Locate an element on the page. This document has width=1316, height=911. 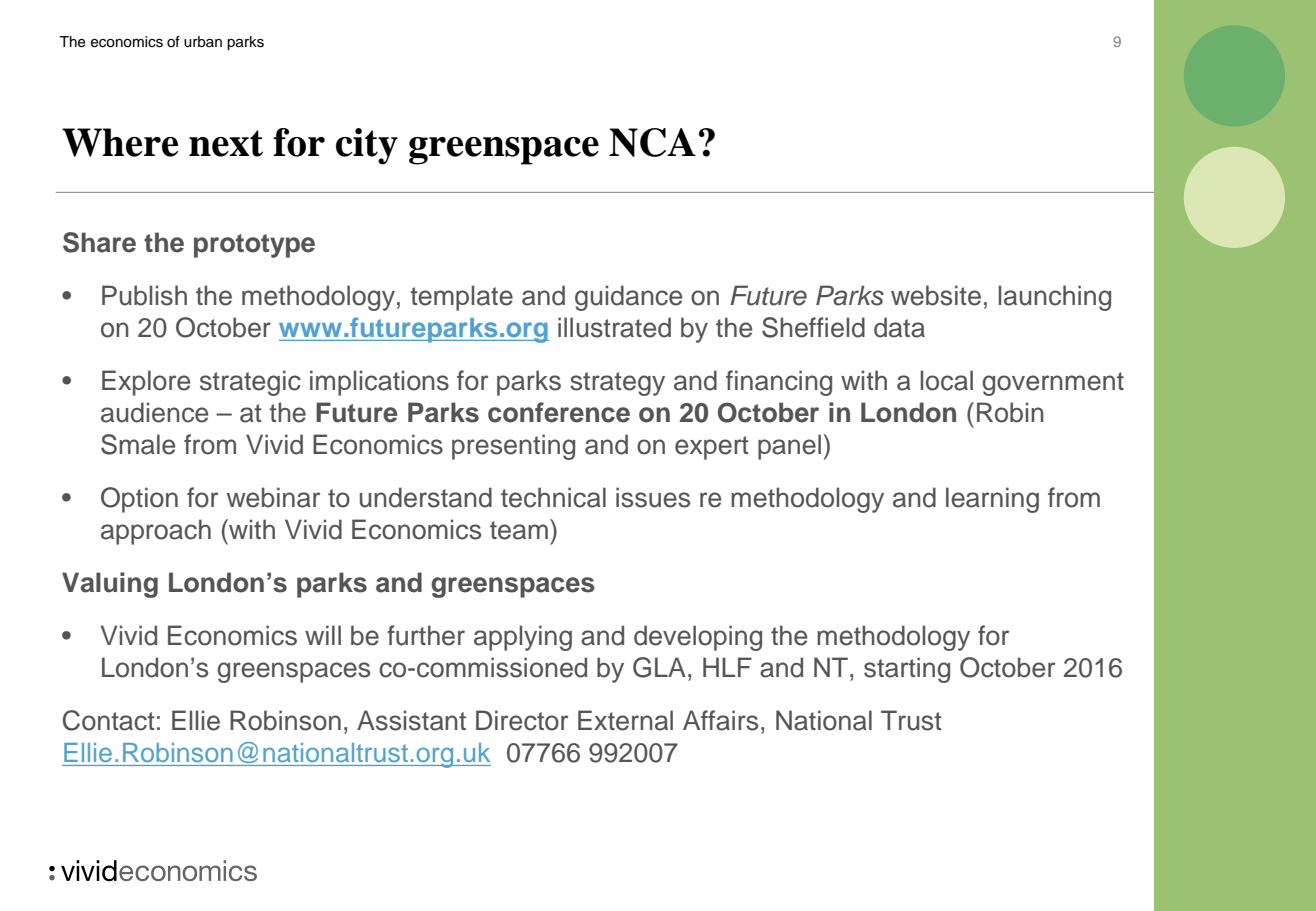
local is located at coordinates (946, 380).
